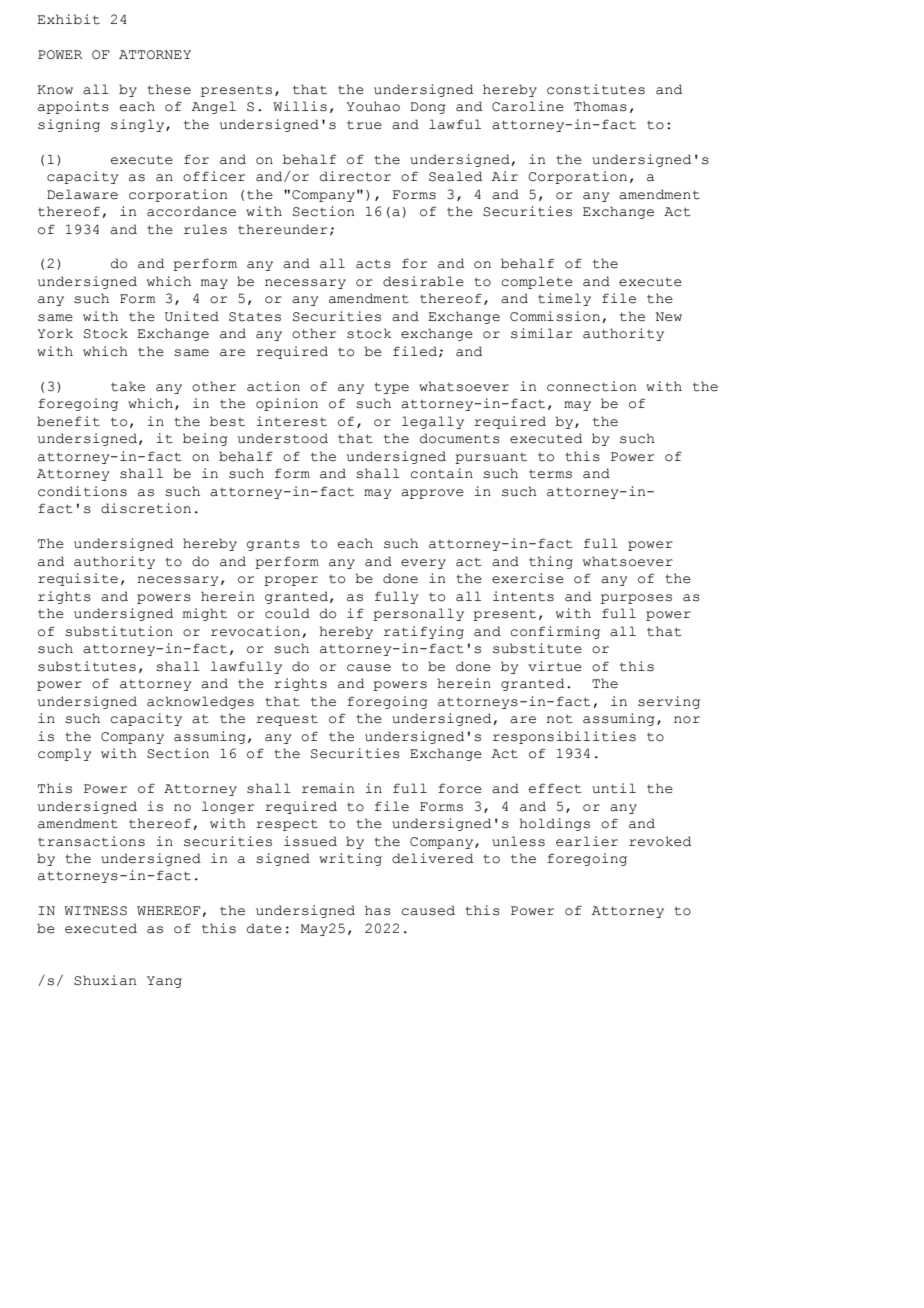 This screenshot has height=1308, width=924. What do you see at coordinates (373, 264) in the screenshot?
I see `acts` at bounding box center [373, 264].
